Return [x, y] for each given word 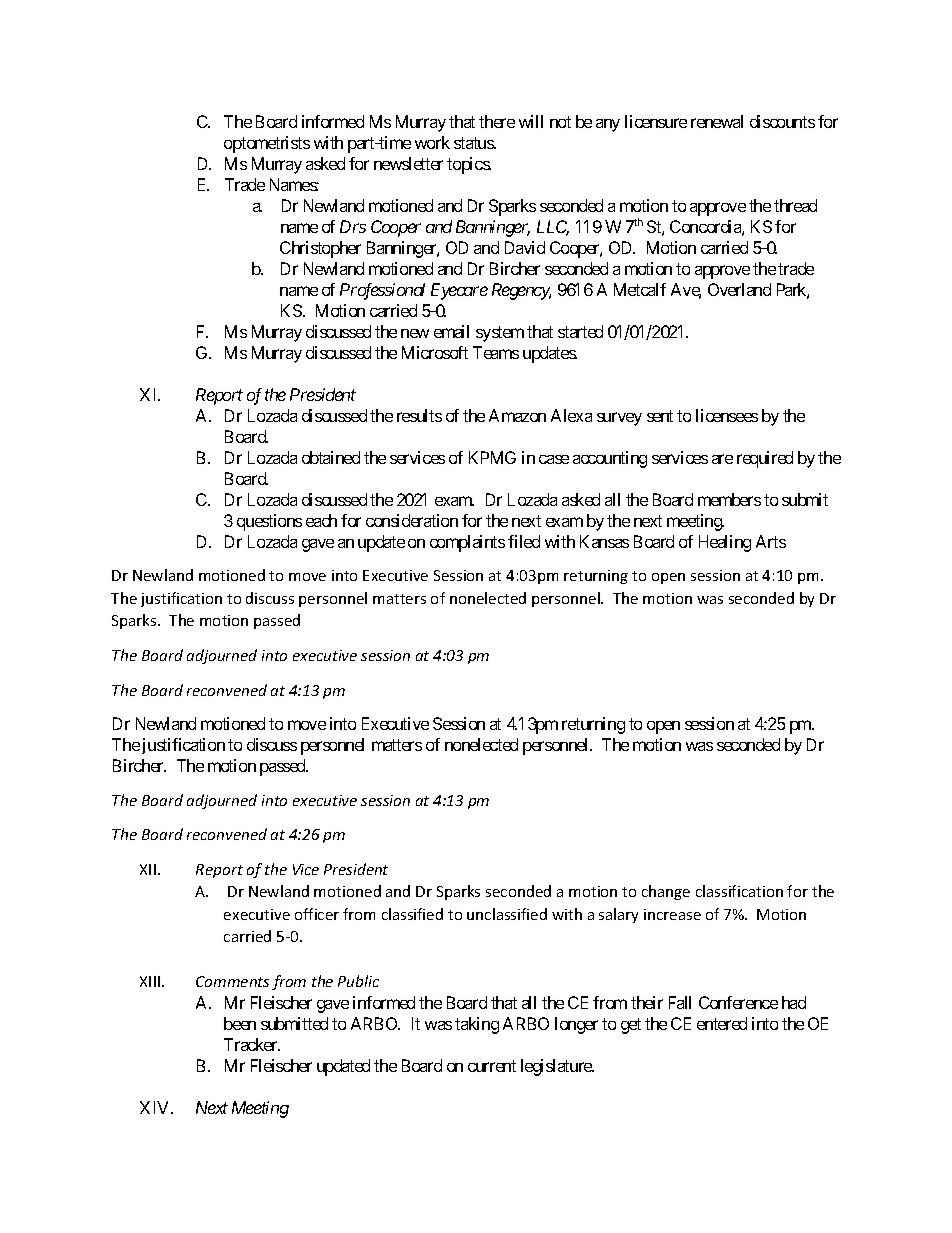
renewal [717, 121]
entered [722, 1023]
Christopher [320, 249]
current [492, 1066]
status [474, 143]
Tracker [252, 1044]
